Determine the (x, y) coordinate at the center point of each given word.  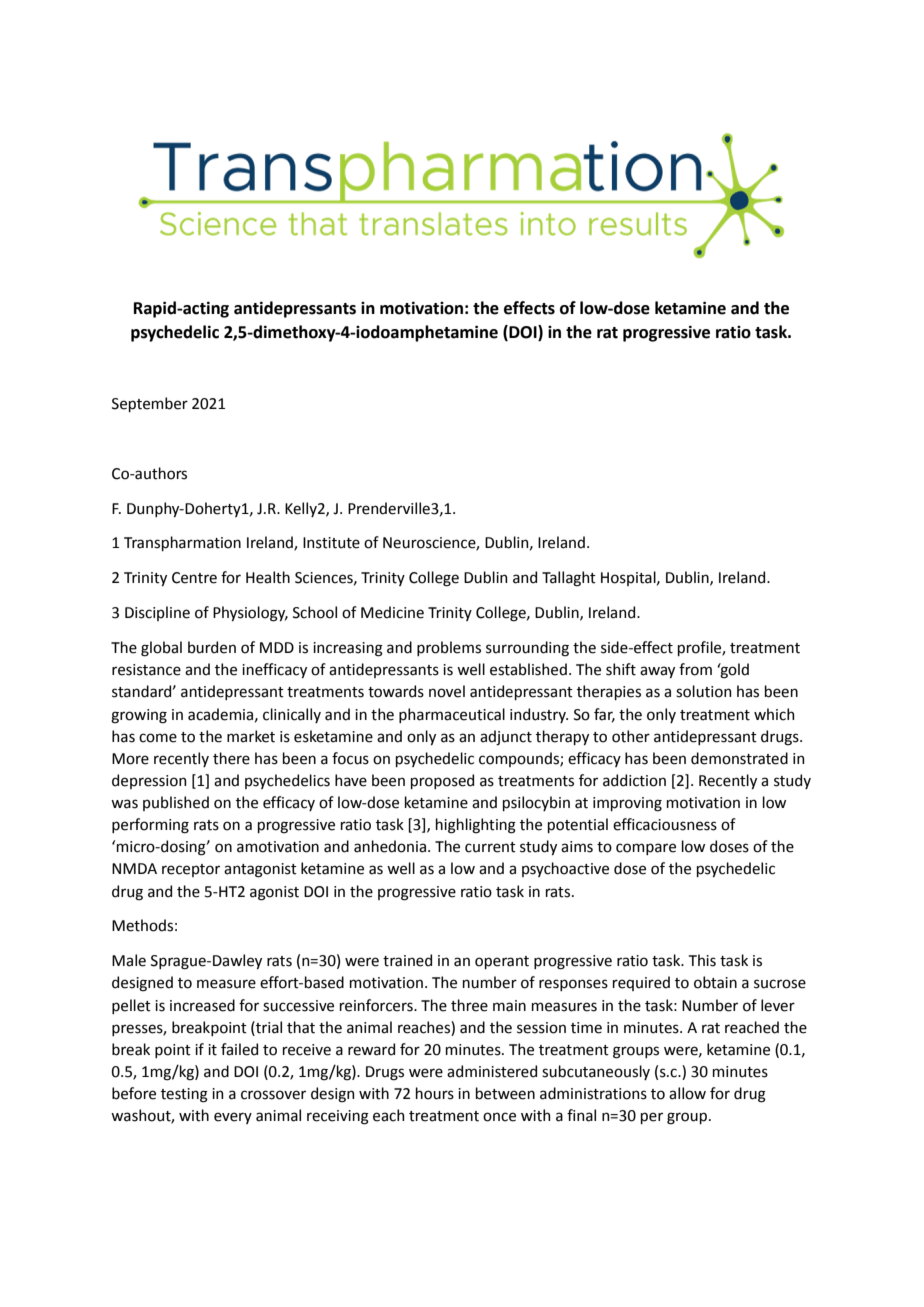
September (150, 404)
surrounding (527, 649)
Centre (194, 578)
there (231, 758)
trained (407, 960)
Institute (331, 543)
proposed (442, 781)
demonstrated (739, 758)
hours (435, 1093)
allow (687, 1093)
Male (129, 960)
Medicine (392, 612)
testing (184, 1095)
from (695, 669)
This (702, 960)
